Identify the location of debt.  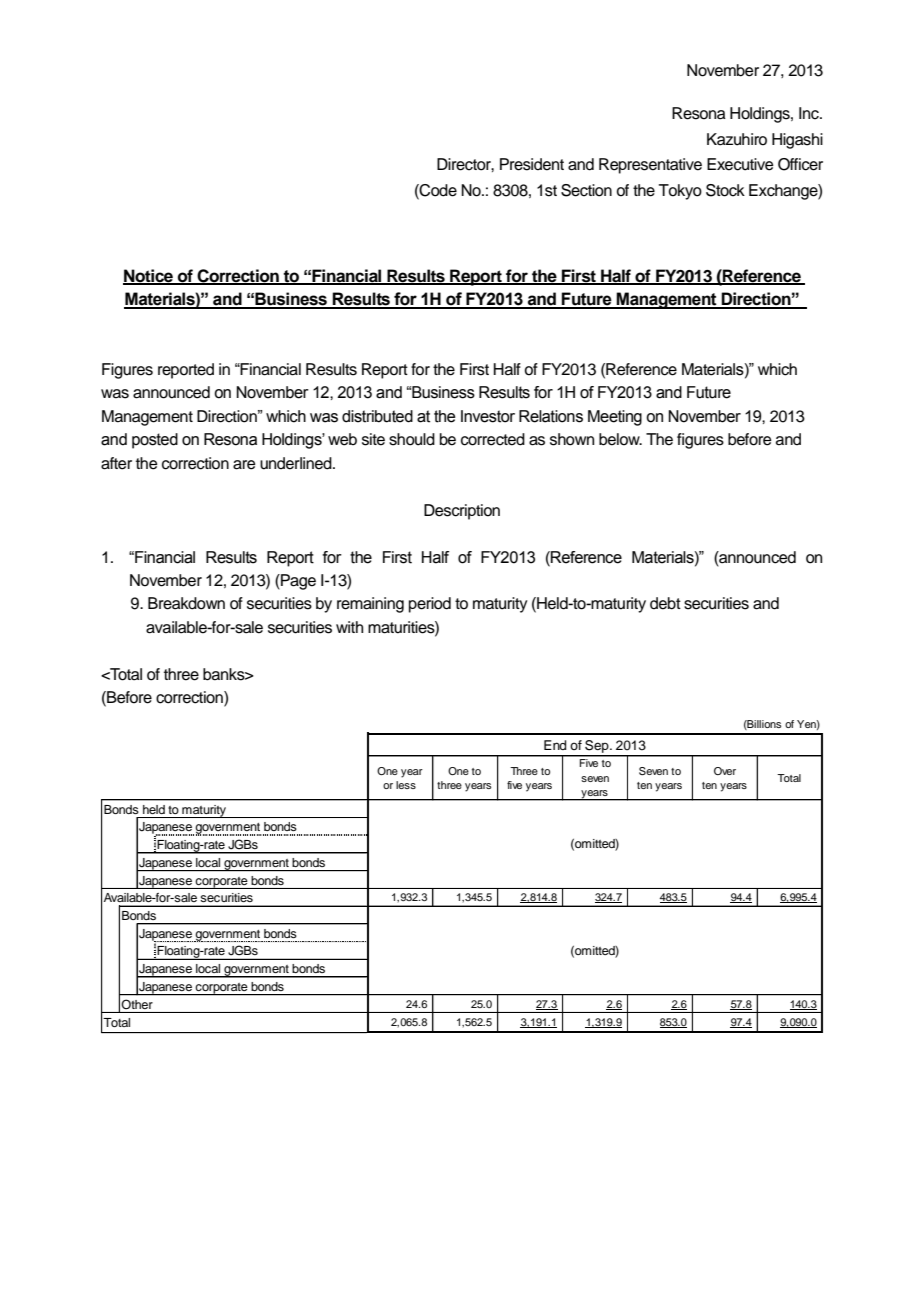
(665, 603).
